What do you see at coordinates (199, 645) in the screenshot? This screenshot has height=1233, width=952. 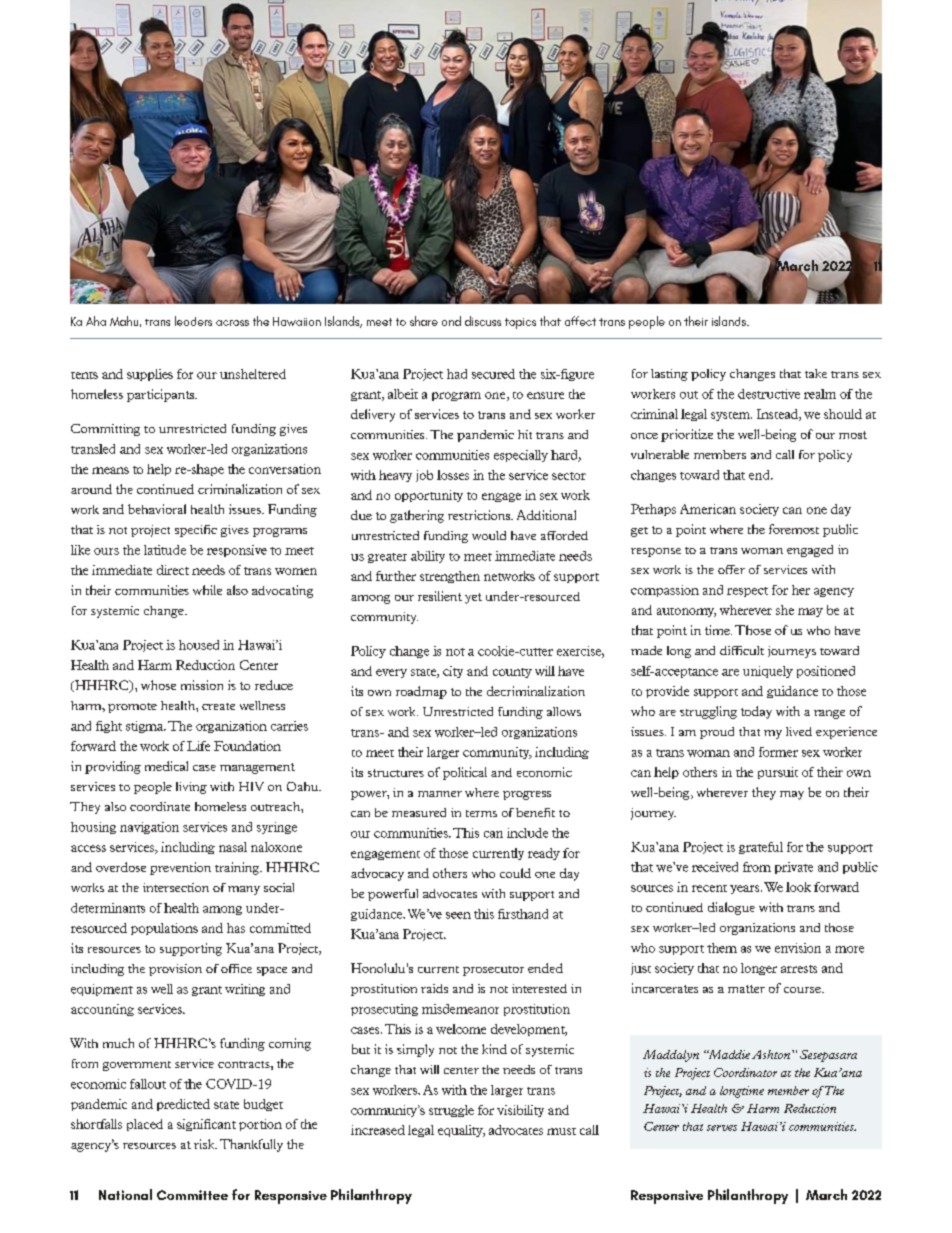 I see `housed` at bounding box center [199, 645].
